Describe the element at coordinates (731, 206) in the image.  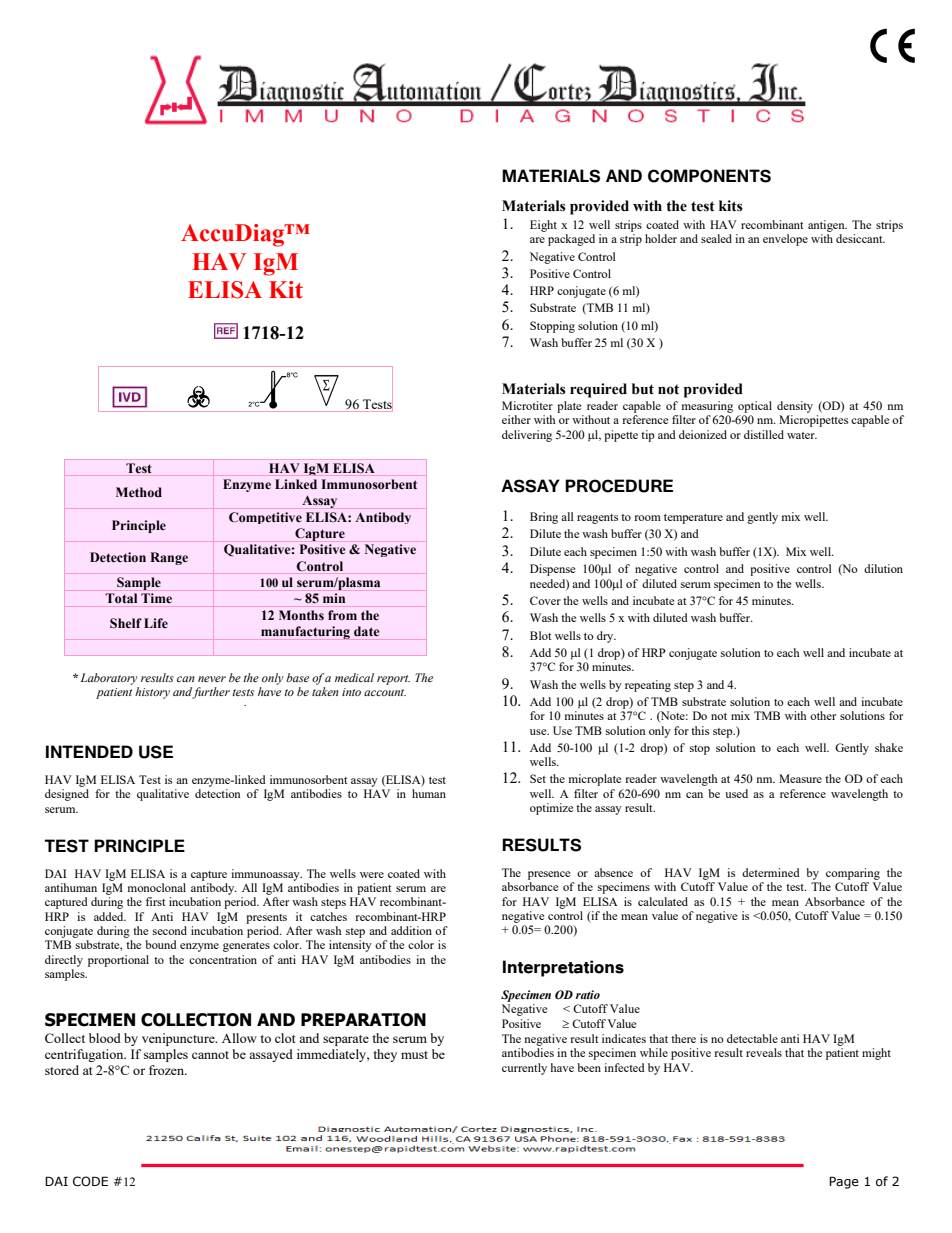
I see `kits` at that location.
